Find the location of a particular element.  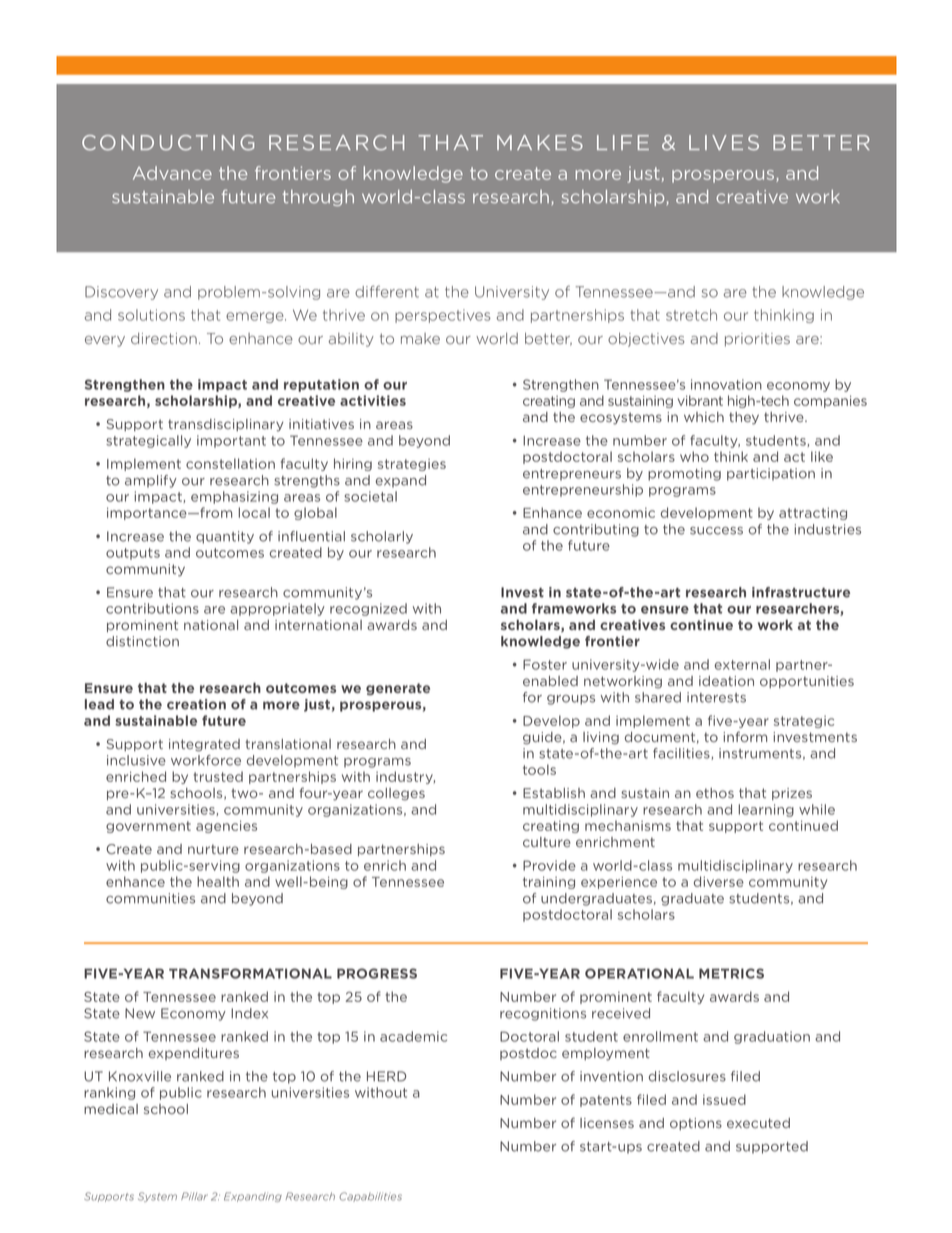

executed is located at coordinates (758, 1123).
